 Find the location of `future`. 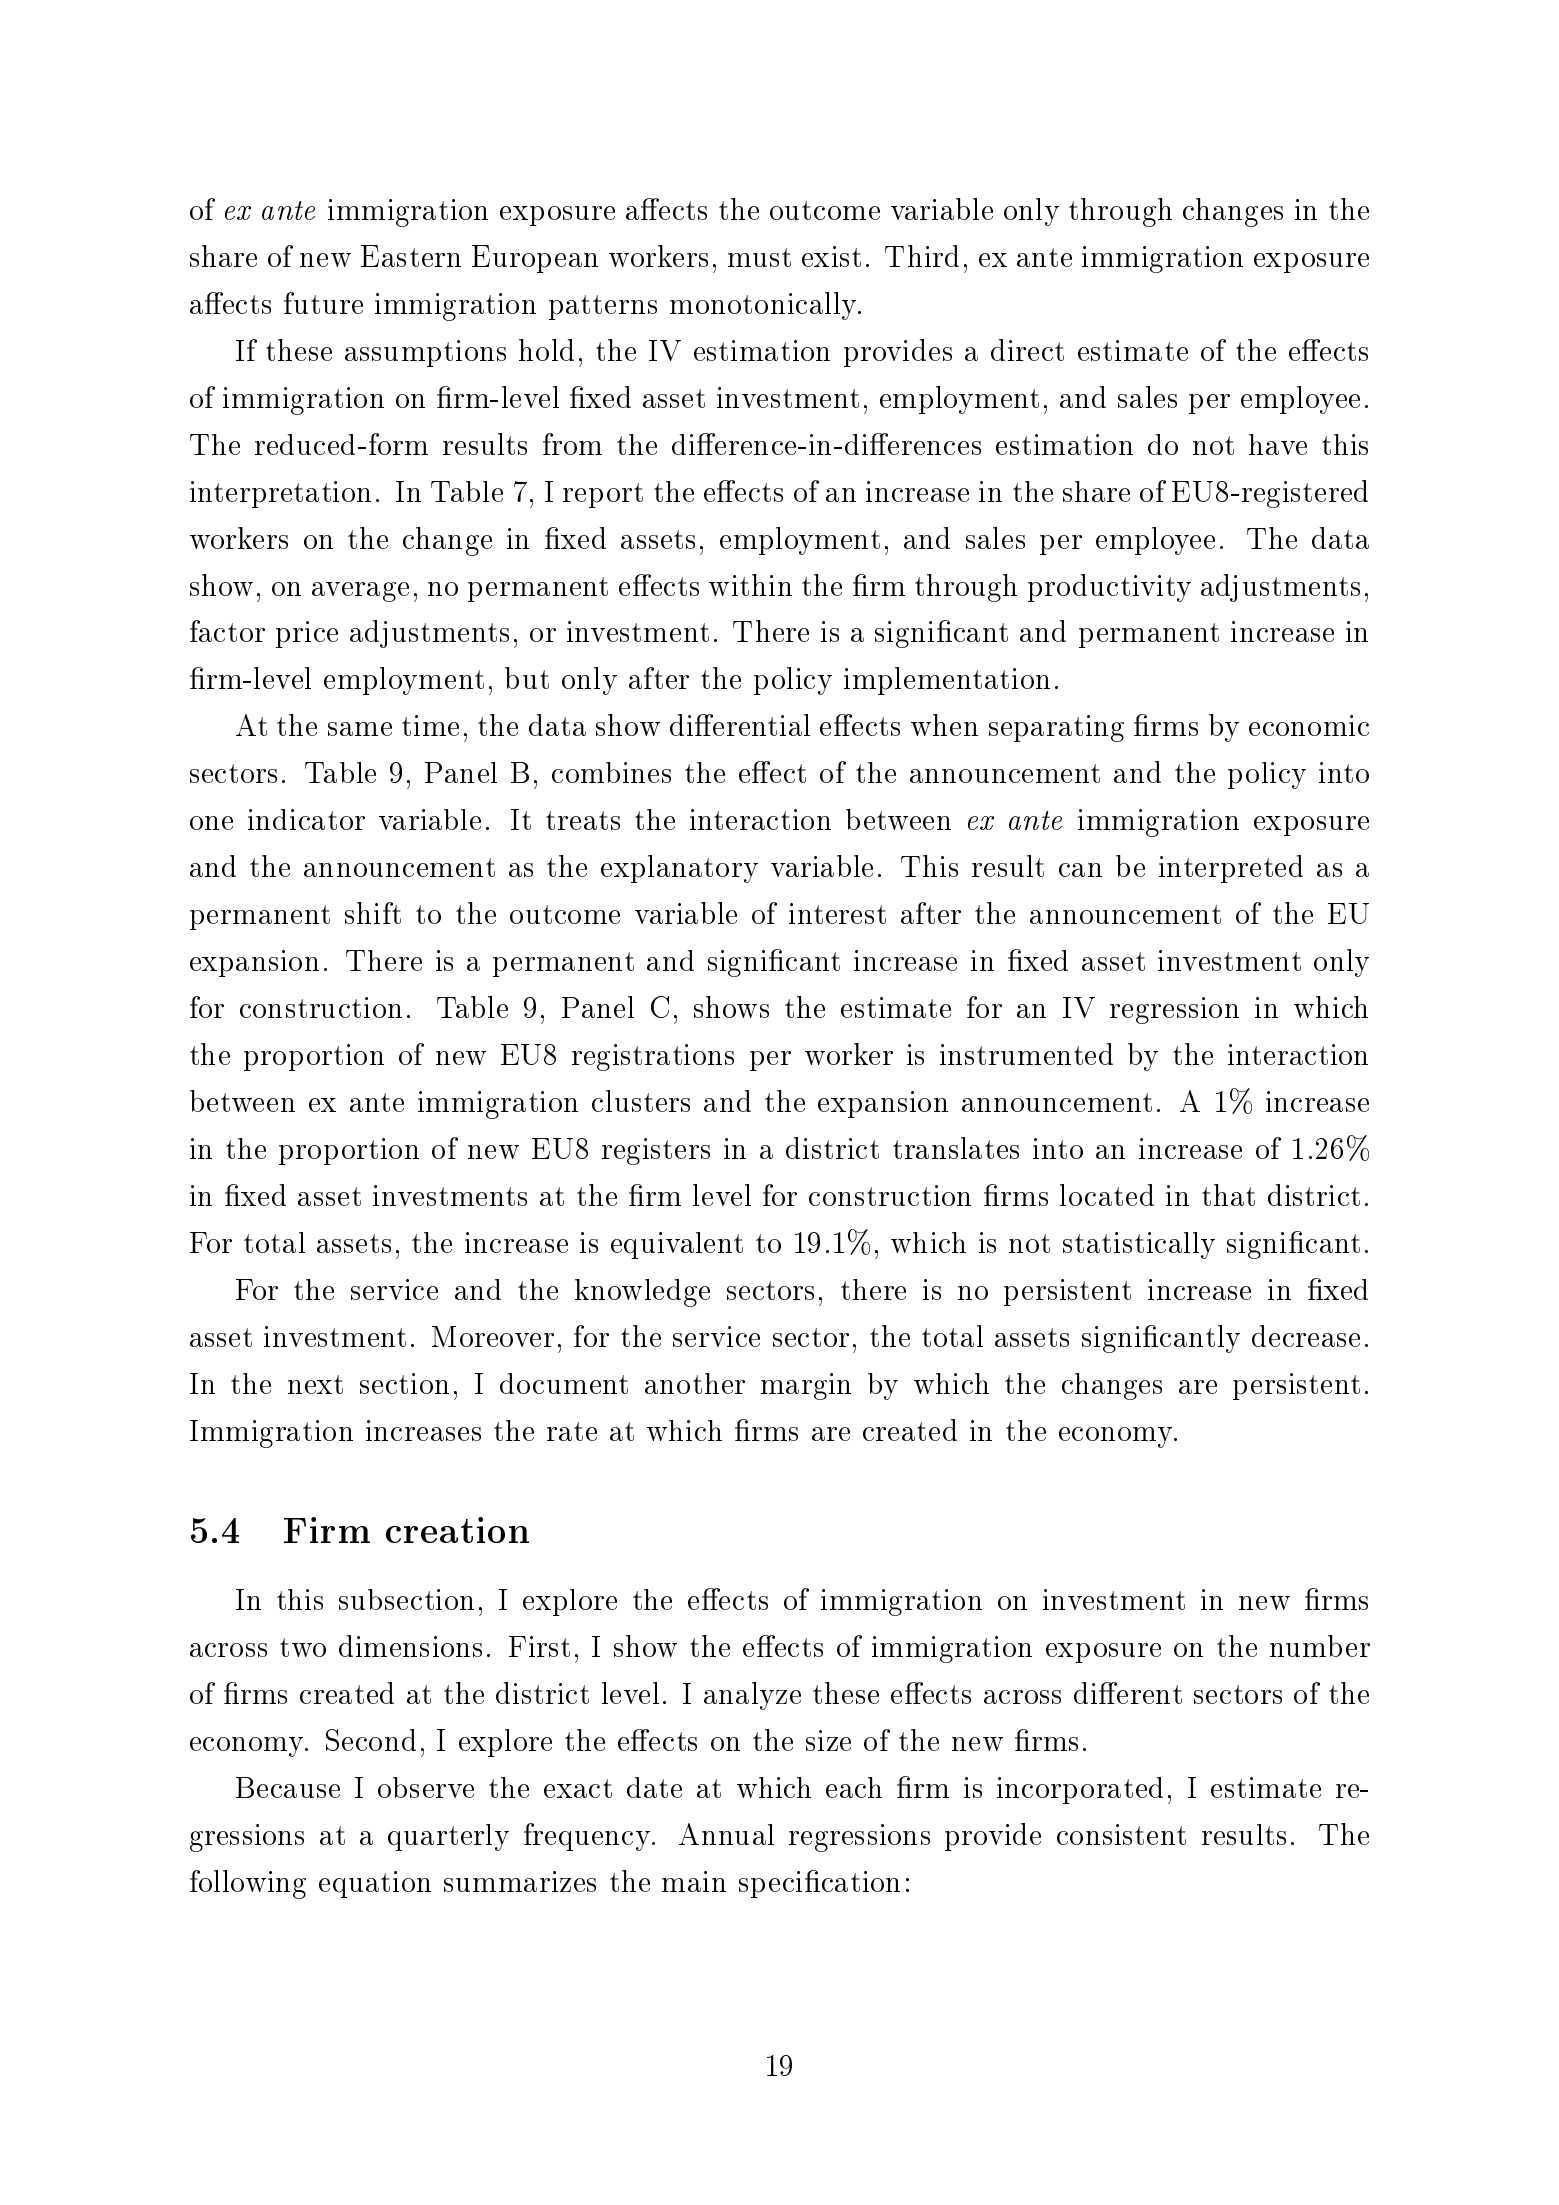

future is located at coordinates (323, 303).
